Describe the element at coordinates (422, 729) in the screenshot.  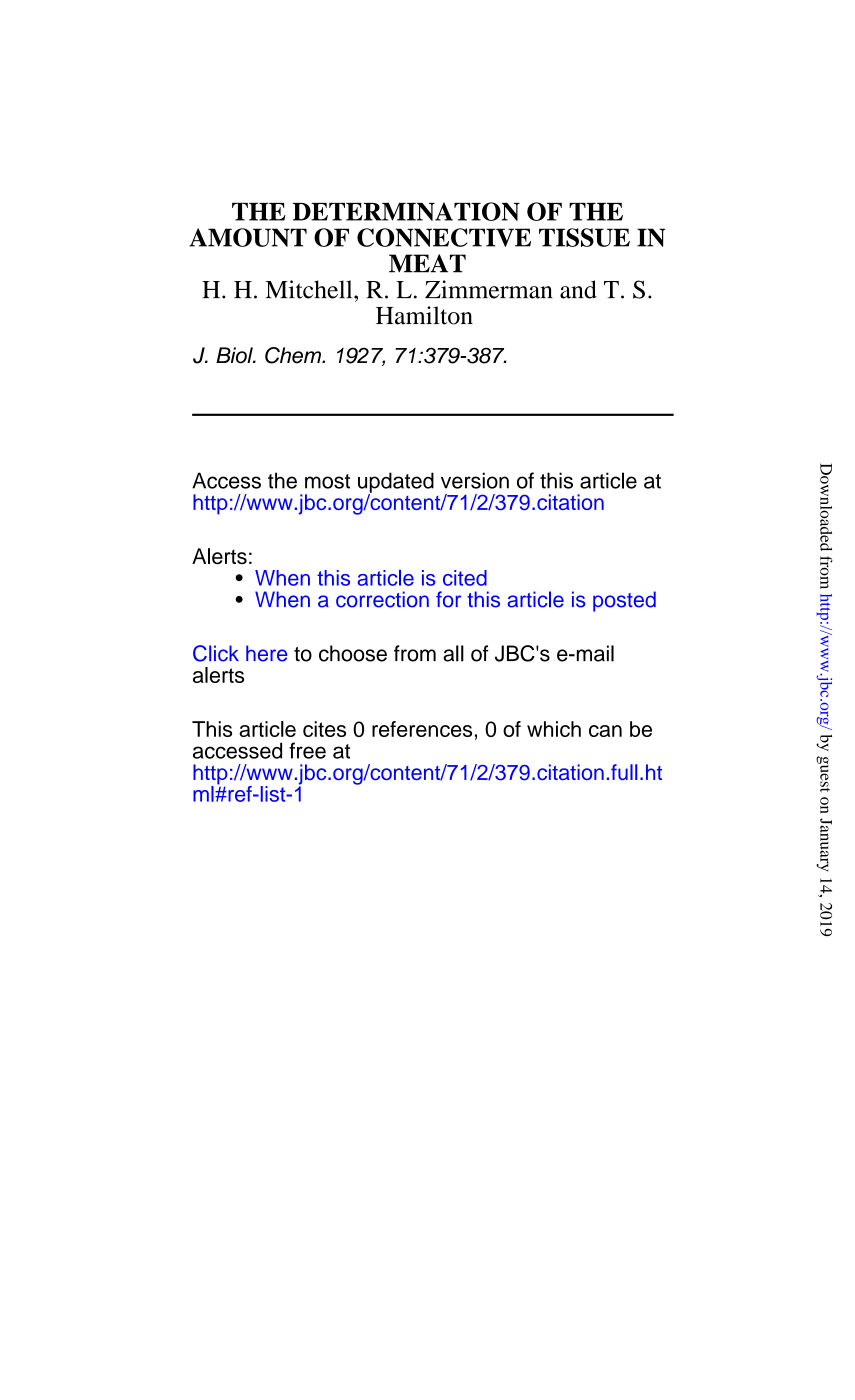
I see `references` at that location.
